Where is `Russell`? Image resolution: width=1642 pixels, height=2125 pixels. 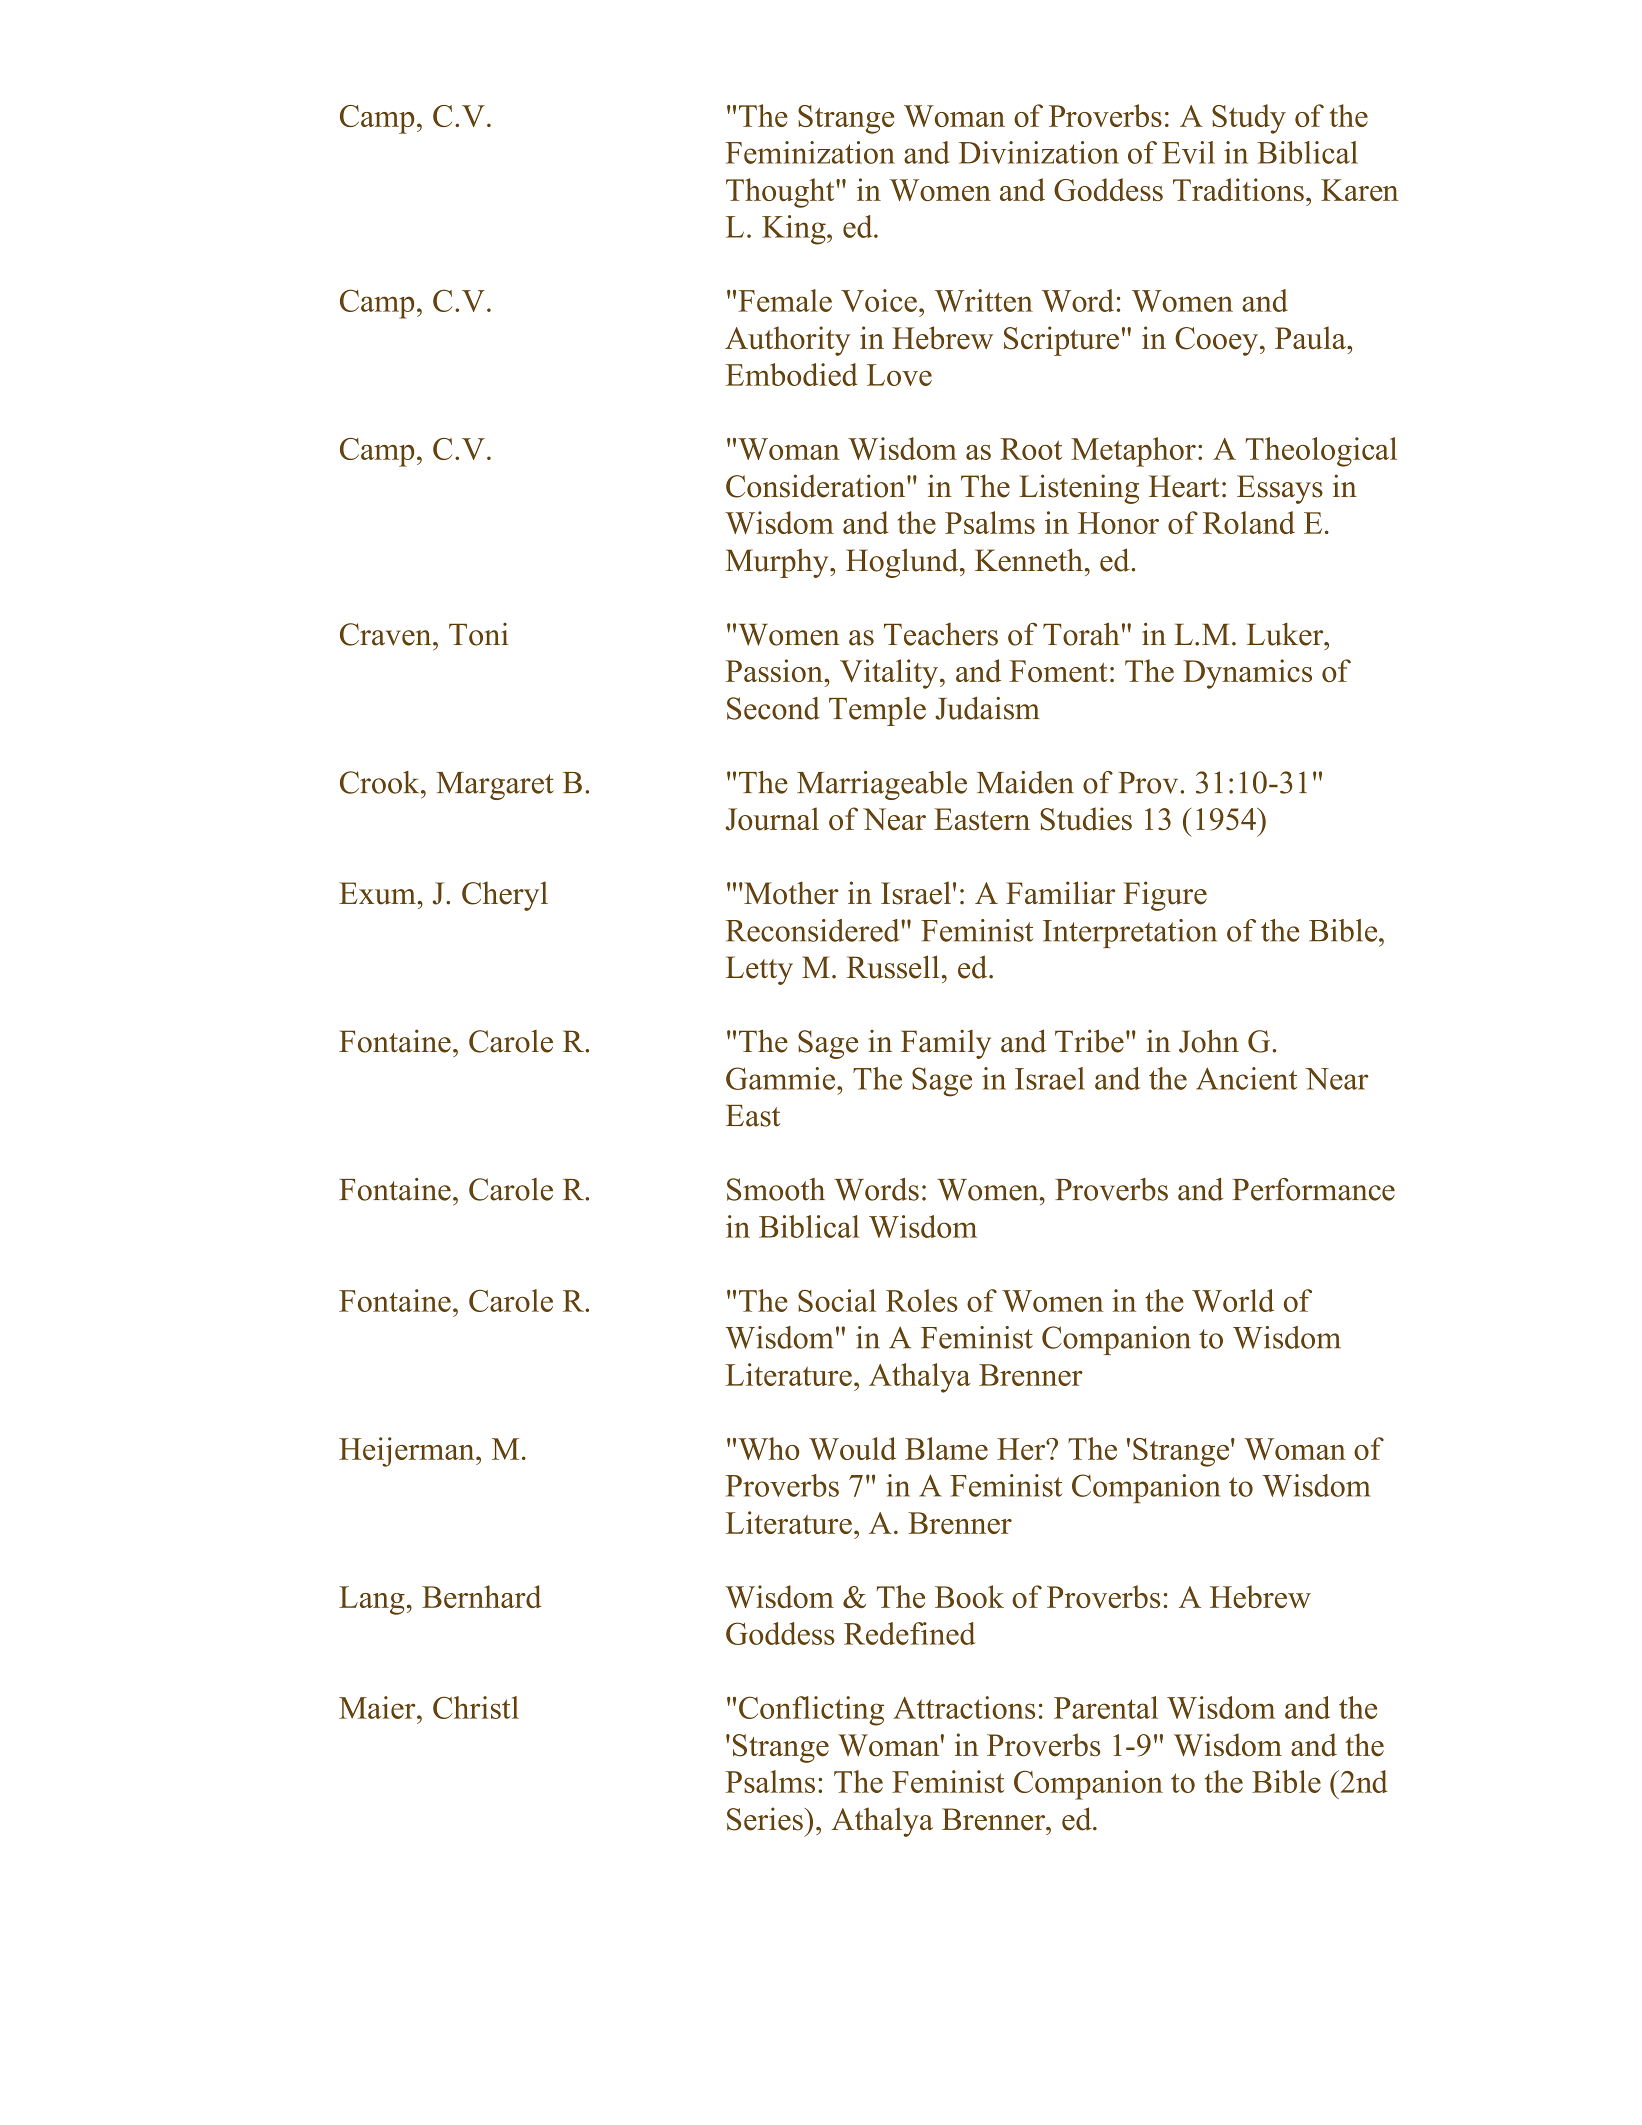 Russell is located at coordinates (893, 967).
